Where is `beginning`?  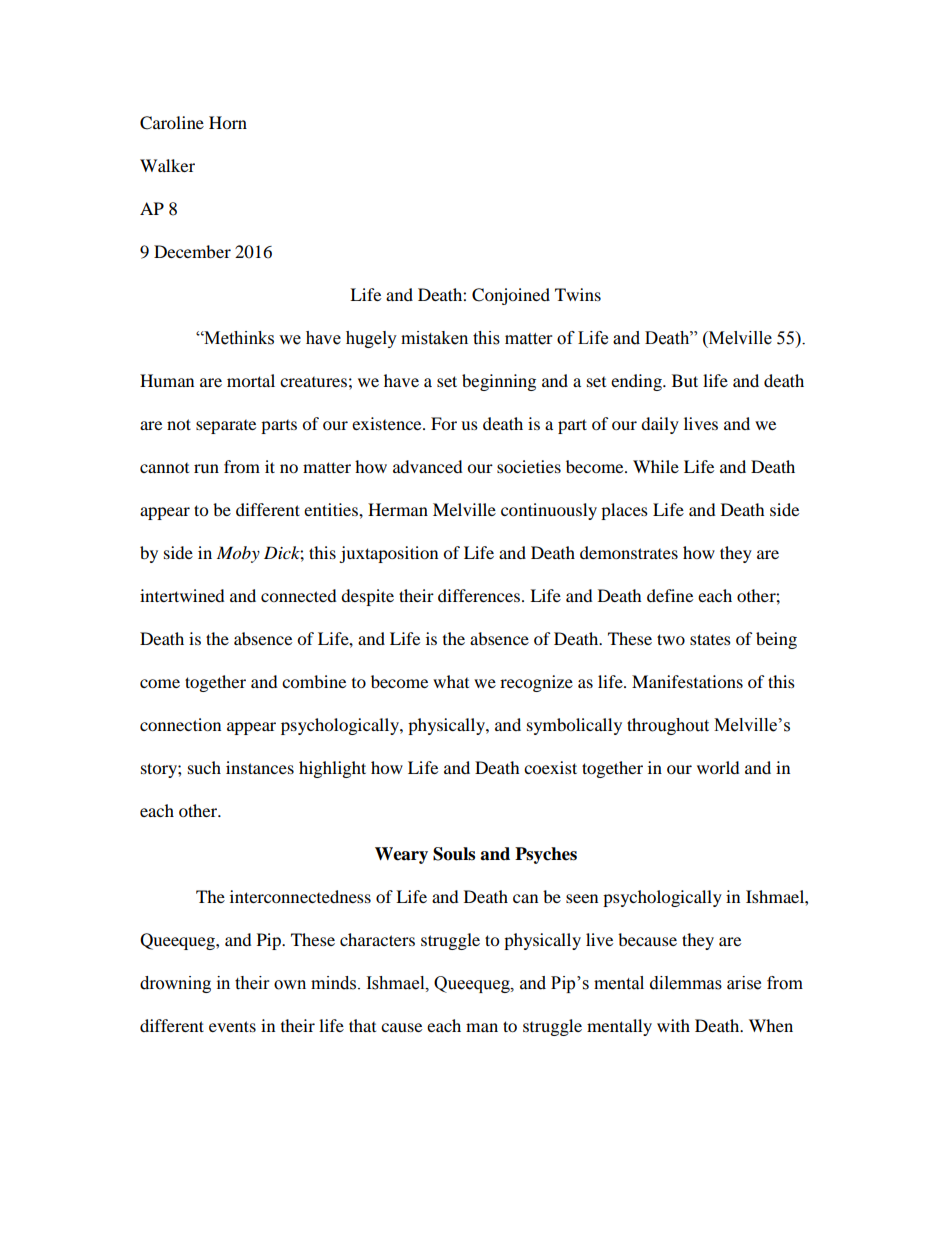 beginning is located at coordinates (499, 382).
